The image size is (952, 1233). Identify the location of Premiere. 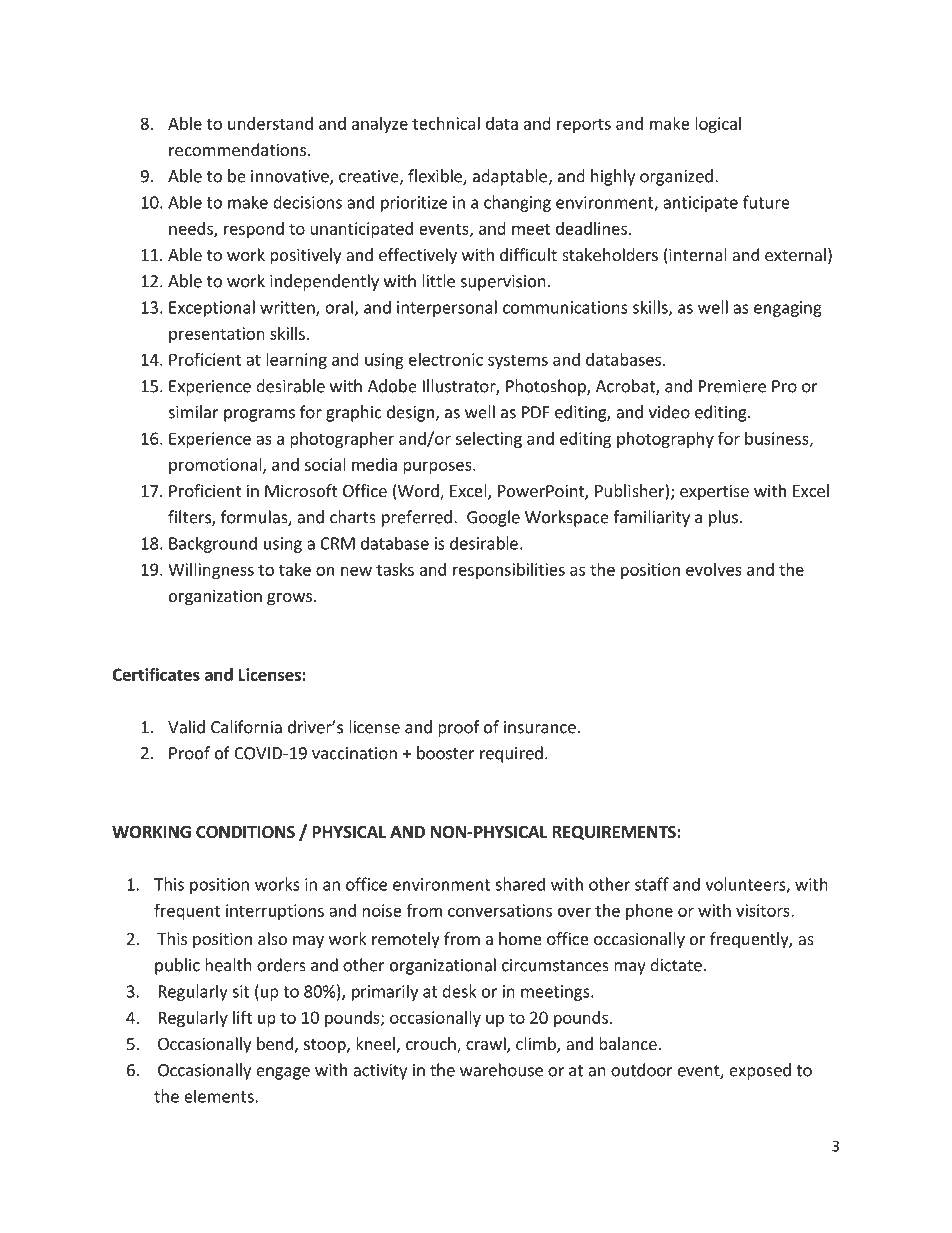
(732, 386).
